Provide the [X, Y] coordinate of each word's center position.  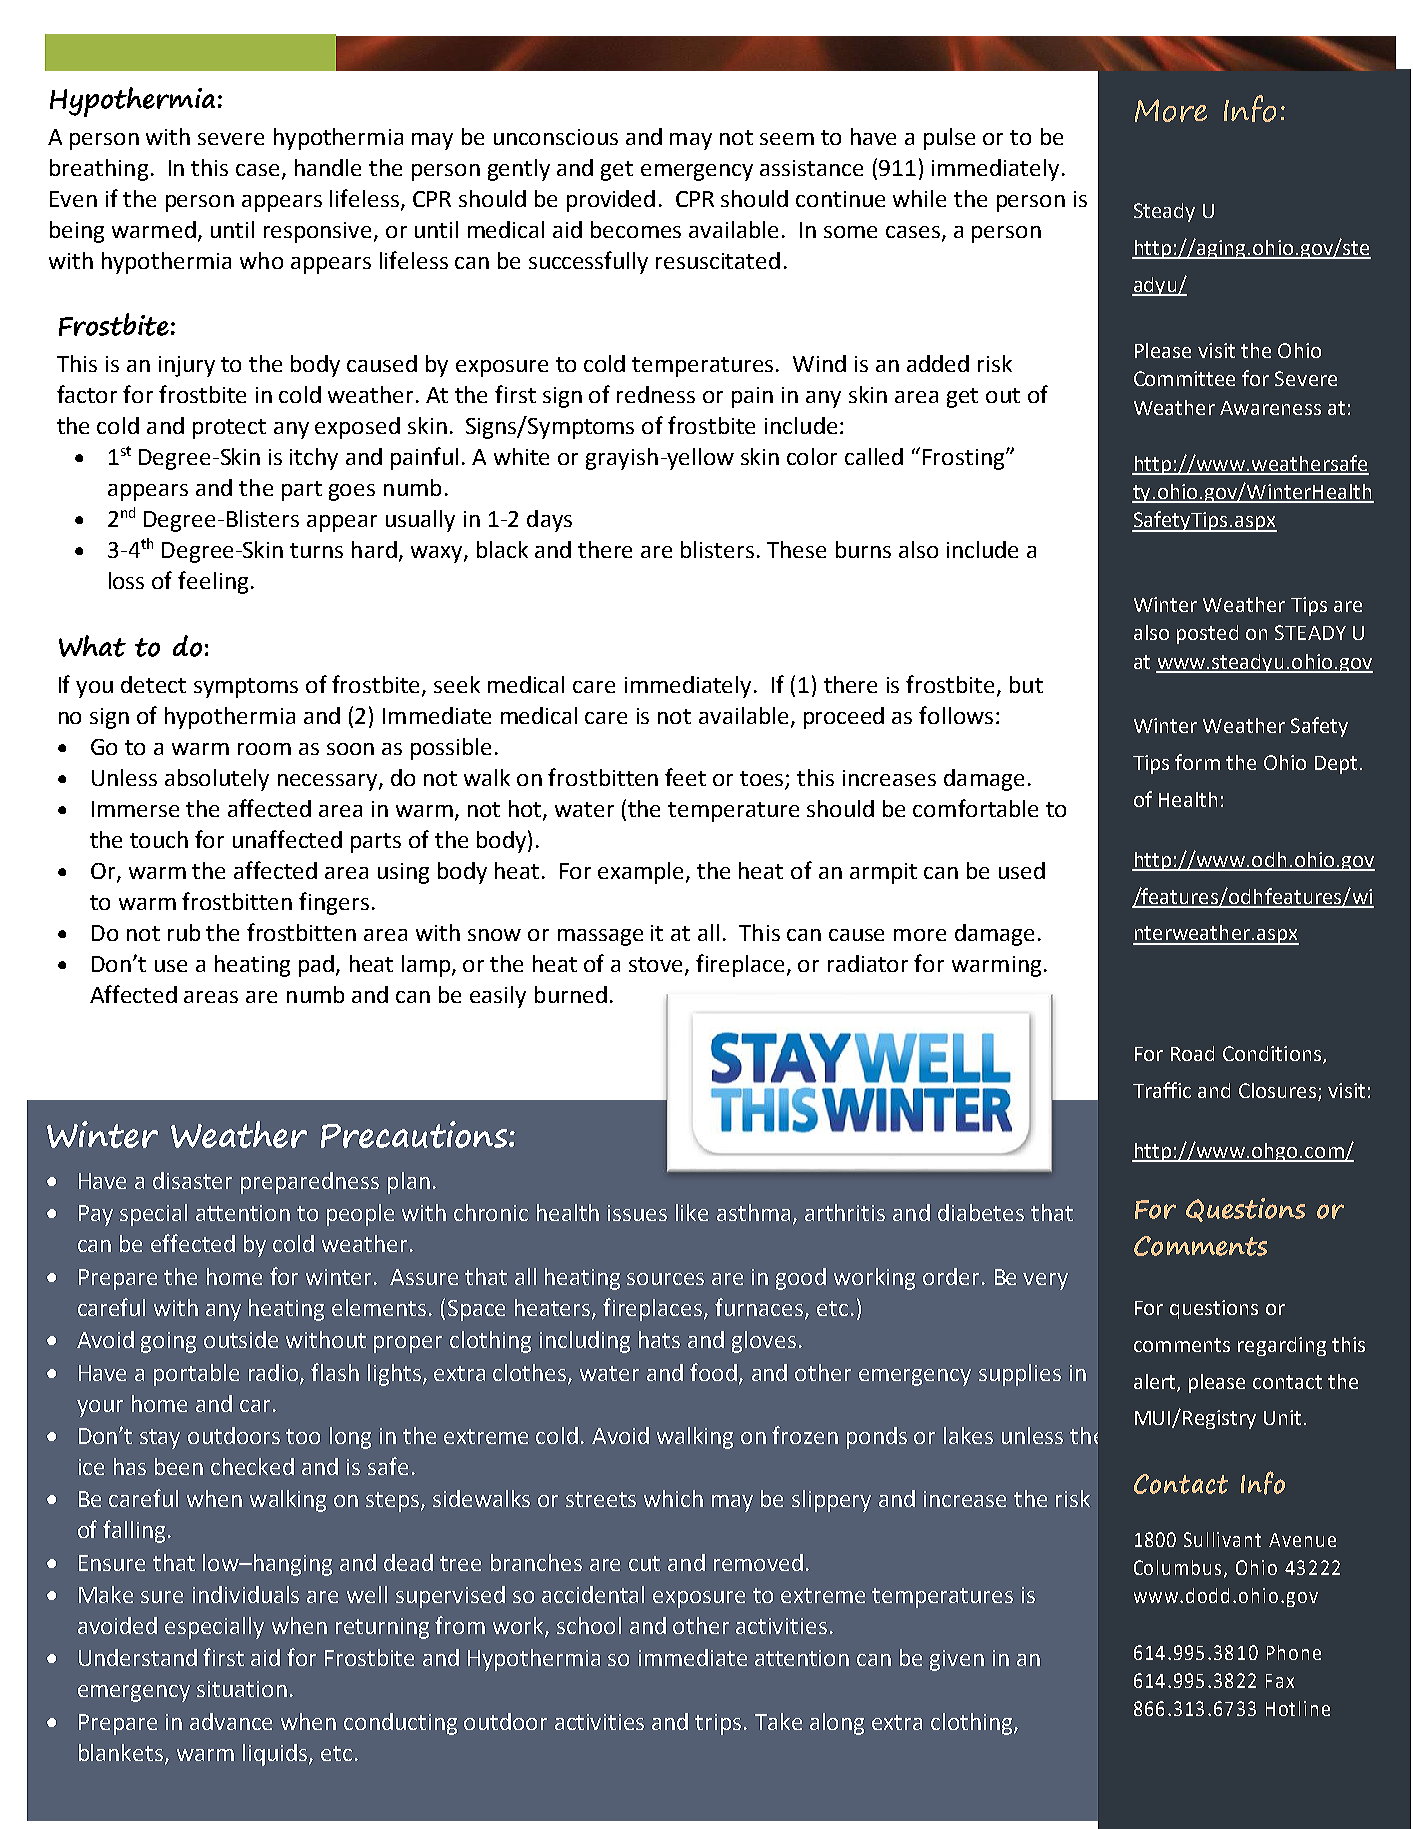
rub [184, 932]
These [796, 549]
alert [1156, 1382]
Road [1192, 1053]
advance [231, 1721]
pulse [949, 139]
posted [1207, 634]
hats [659, 1339]
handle [328, 167]
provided [611, 201]
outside [241, 1339]
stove [657, 966]
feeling [213, 582]
